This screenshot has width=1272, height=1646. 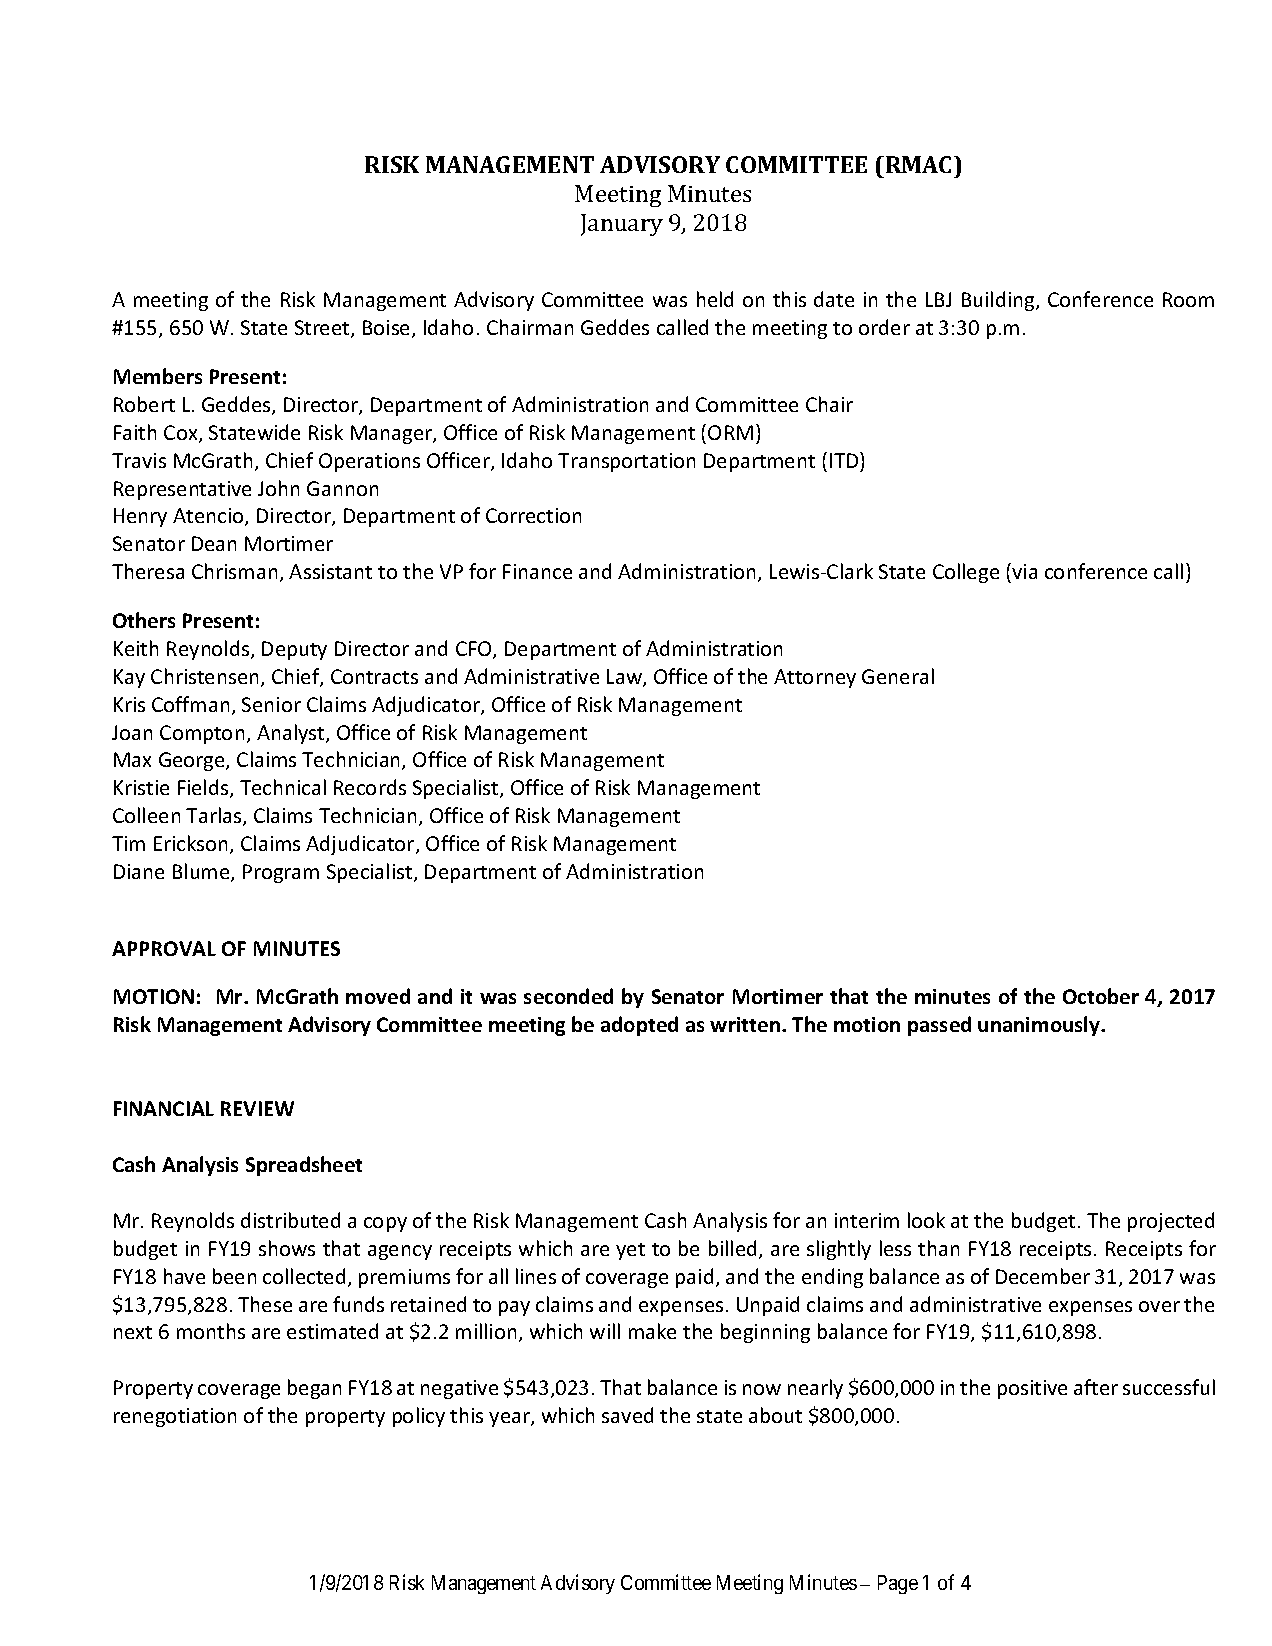 What do you see at coordinates (568, 996) in the screenshot?
I see `seconded` at bounding box center [568, 996].
